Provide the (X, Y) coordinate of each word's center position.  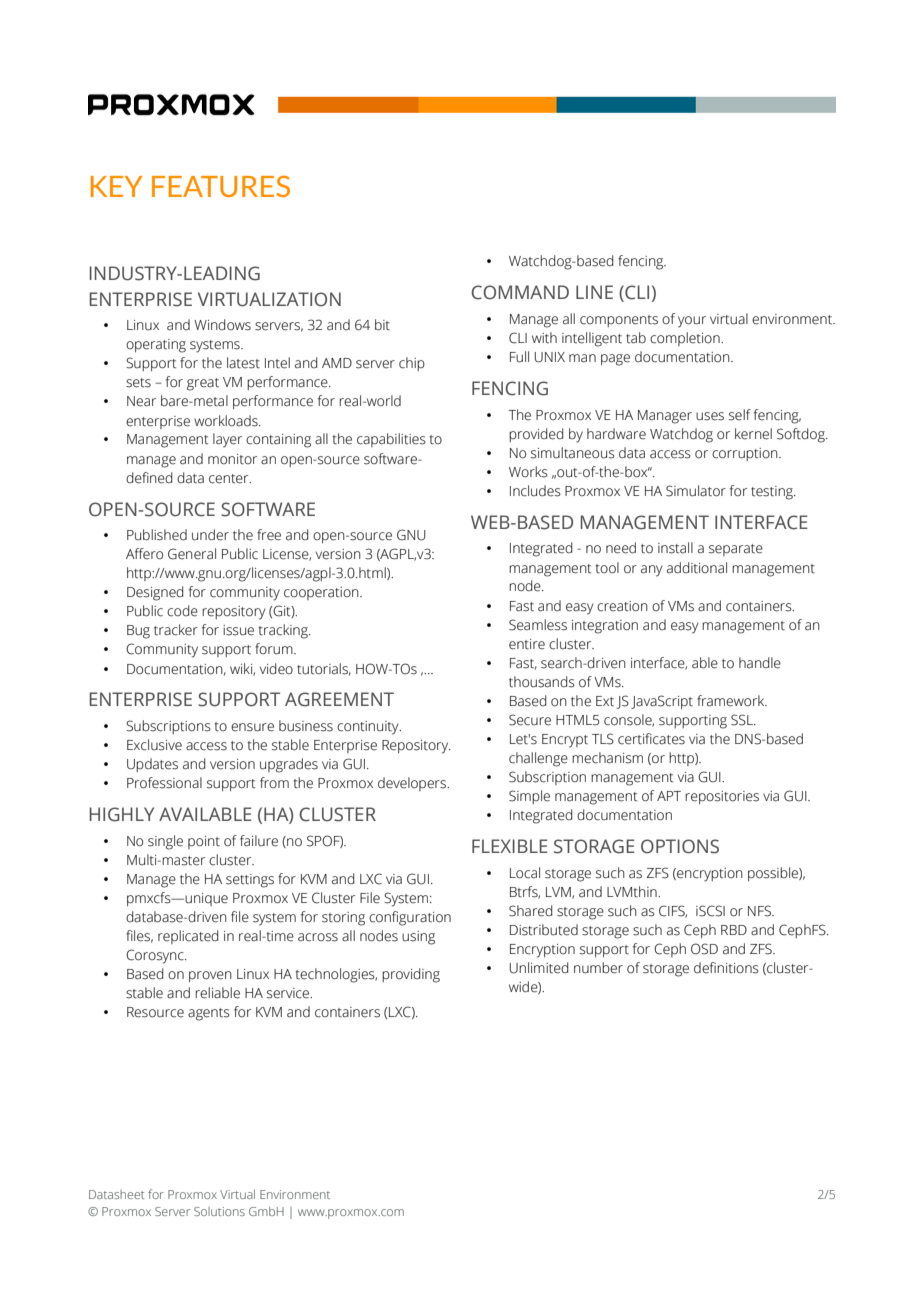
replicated (188, 937)
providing (411, 975)
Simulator (696, 491)
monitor (232, 459)
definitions (726, 968)
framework (732, 701)
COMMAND (520, 292)
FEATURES (221, 186)
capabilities (391, 440)
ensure (252, 727)
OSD (704, 949)
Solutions (219, 1211)
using (418, 938)
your (692, 322)
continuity (369, 728)
